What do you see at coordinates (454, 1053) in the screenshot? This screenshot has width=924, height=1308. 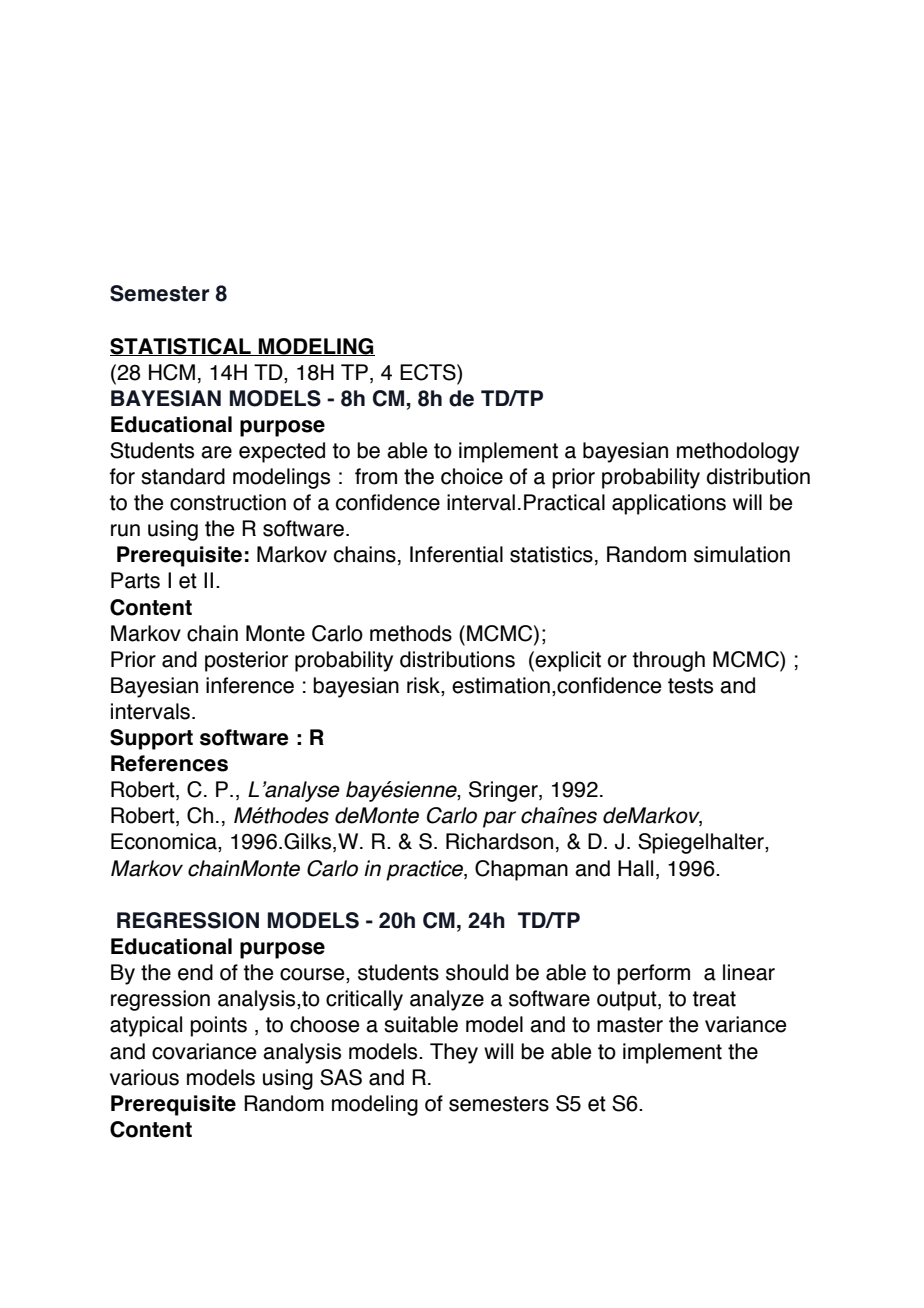 I see `They` at bounding box center [454, 1053].
